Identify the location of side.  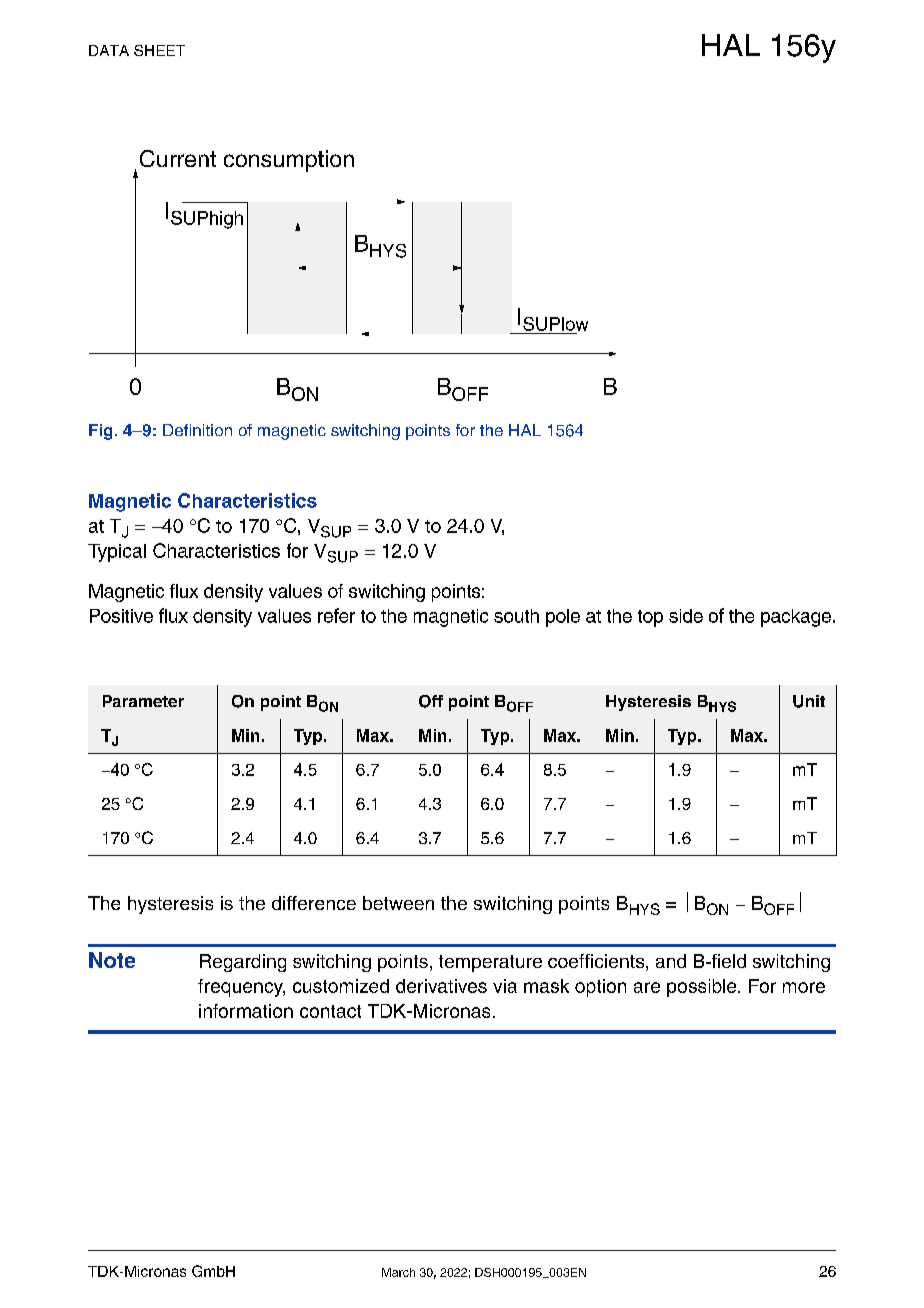
(686, 616).
